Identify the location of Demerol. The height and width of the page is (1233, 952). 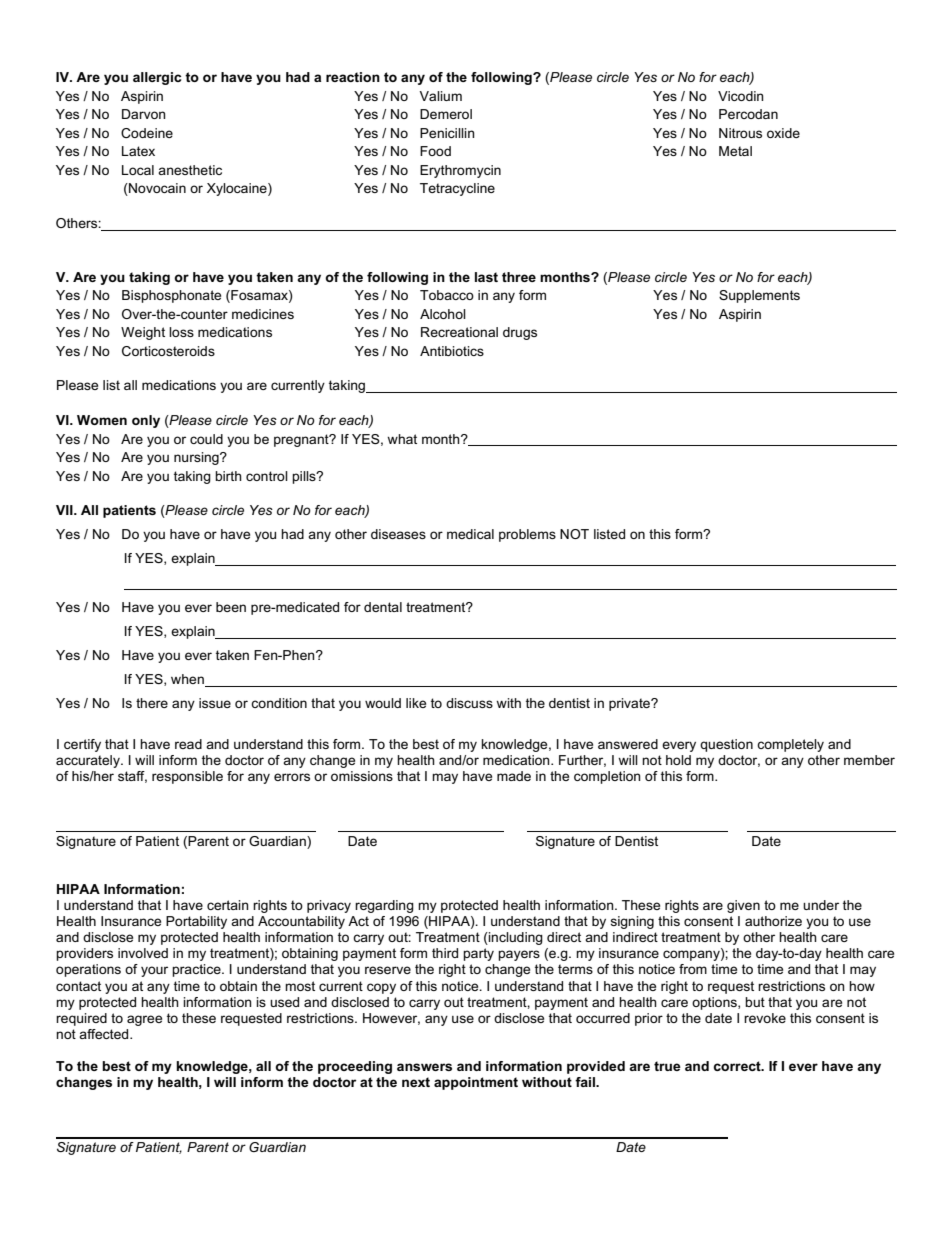
(446, 114).
